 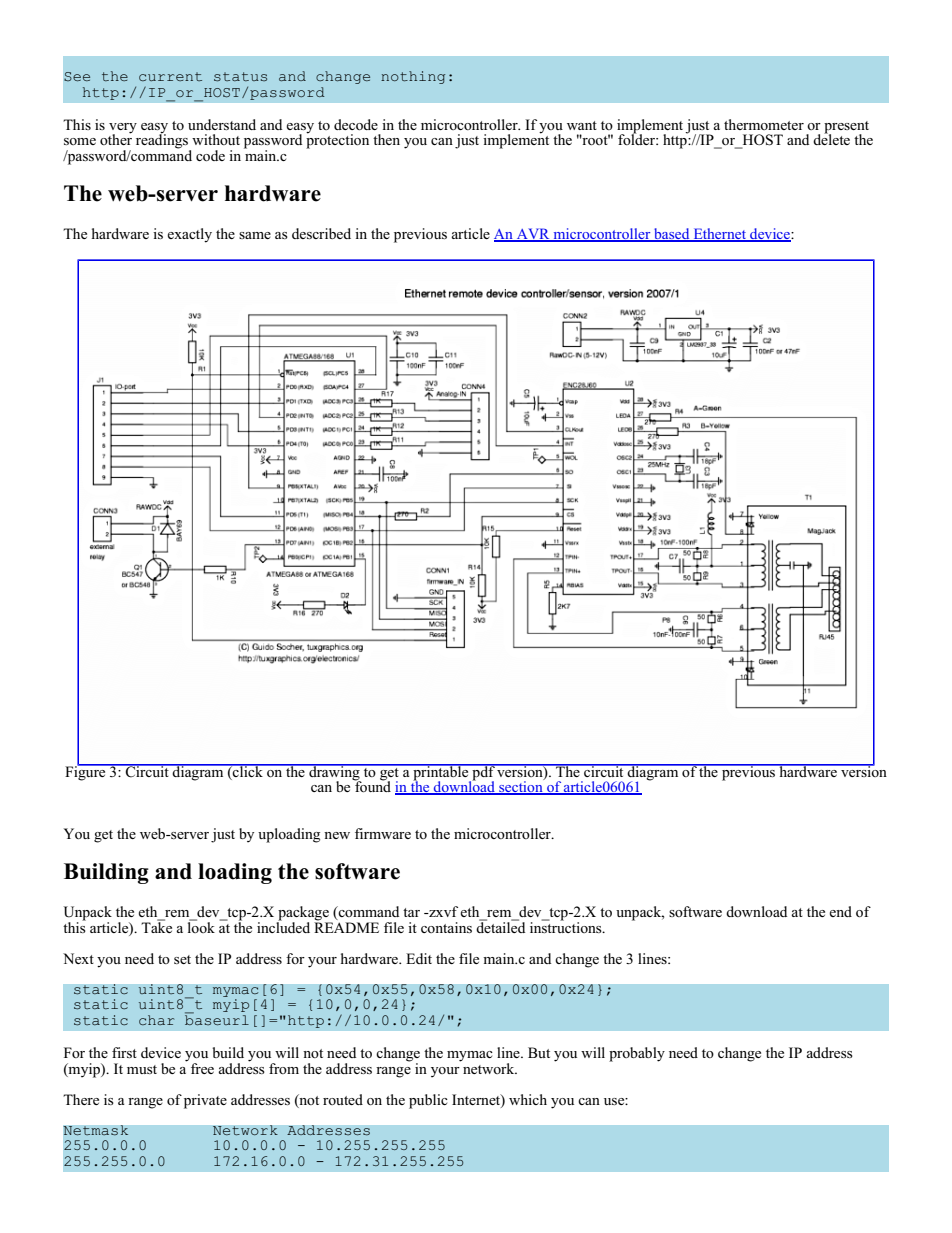 What do you see at coordinates (334, 773) in the screenshot?
I see `drawing` at bounding box center [334, 773].
